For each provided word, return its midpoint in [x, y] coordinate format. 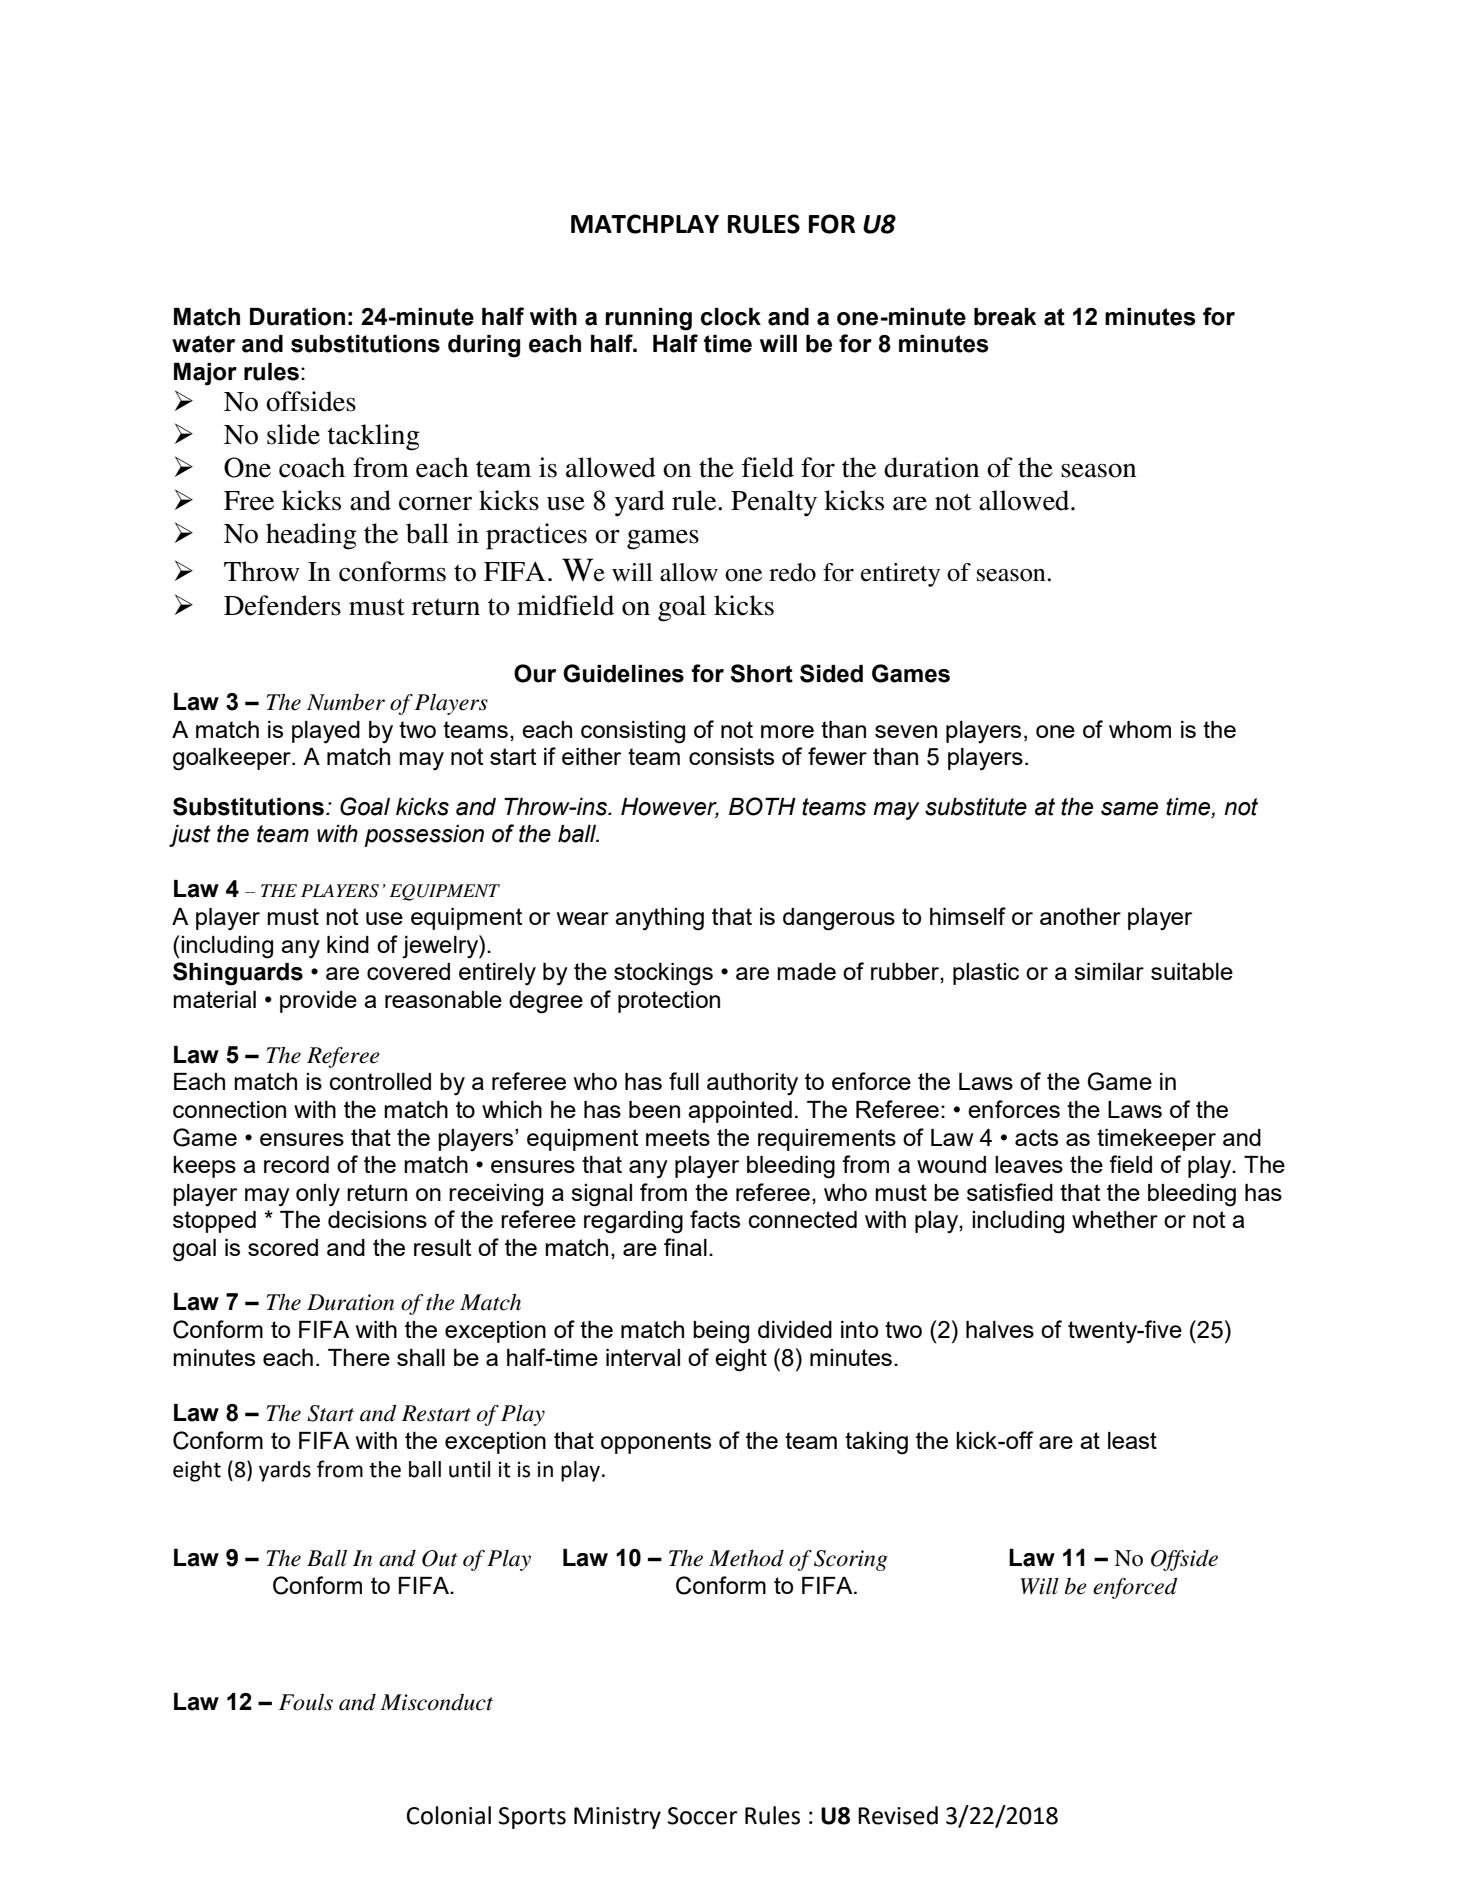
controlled [380, 1081]
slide [293, 434]
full [684, 1081]
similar [1109, 971]
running [648, 319]
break [1005, 317]
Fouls [306, 1702]
